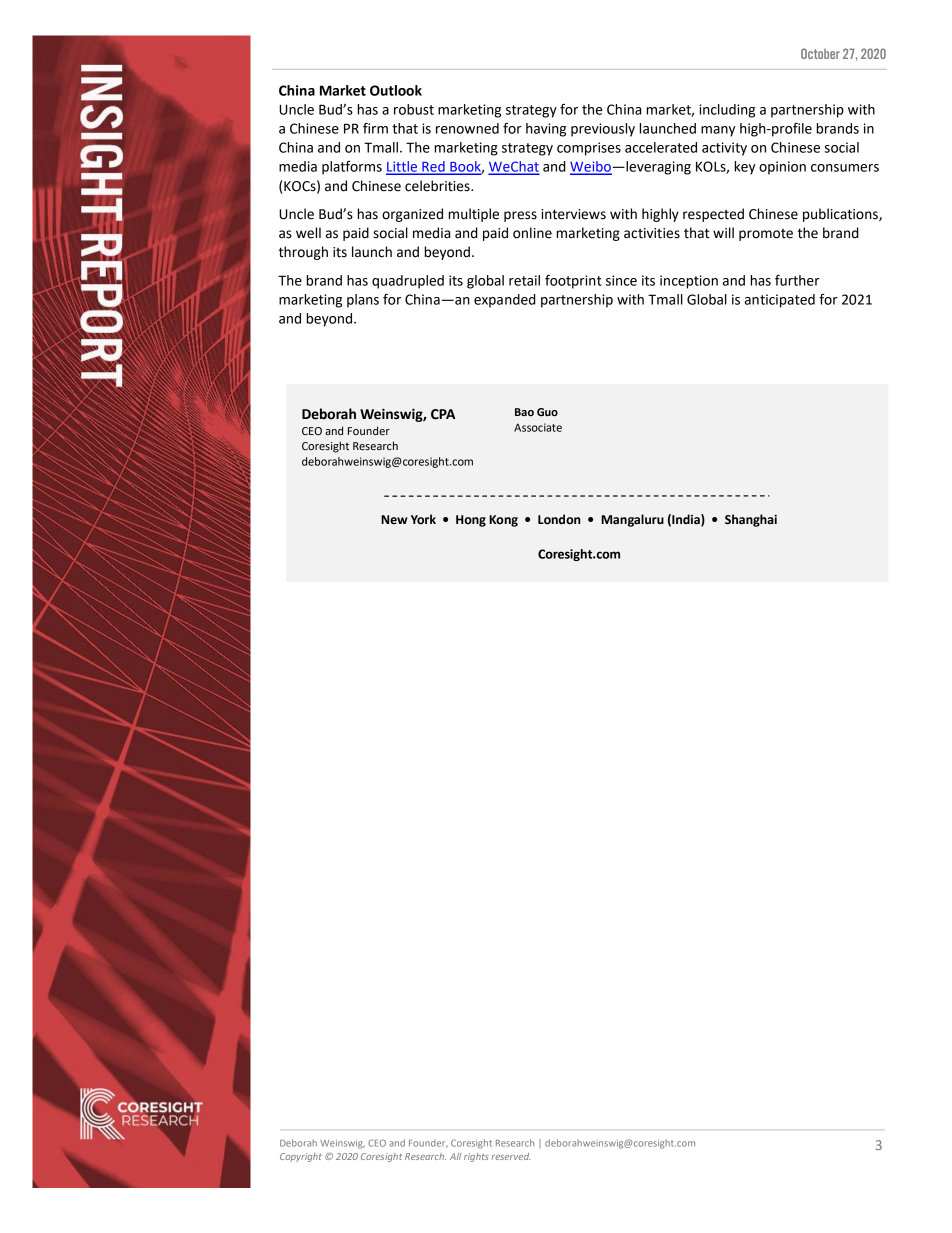 Image resolution: width=952 pixels, height=1233 pixels. What do you see at coordinates (363, 301) in the screenshot?
I see `plans` at bounding box center [363, 301].
